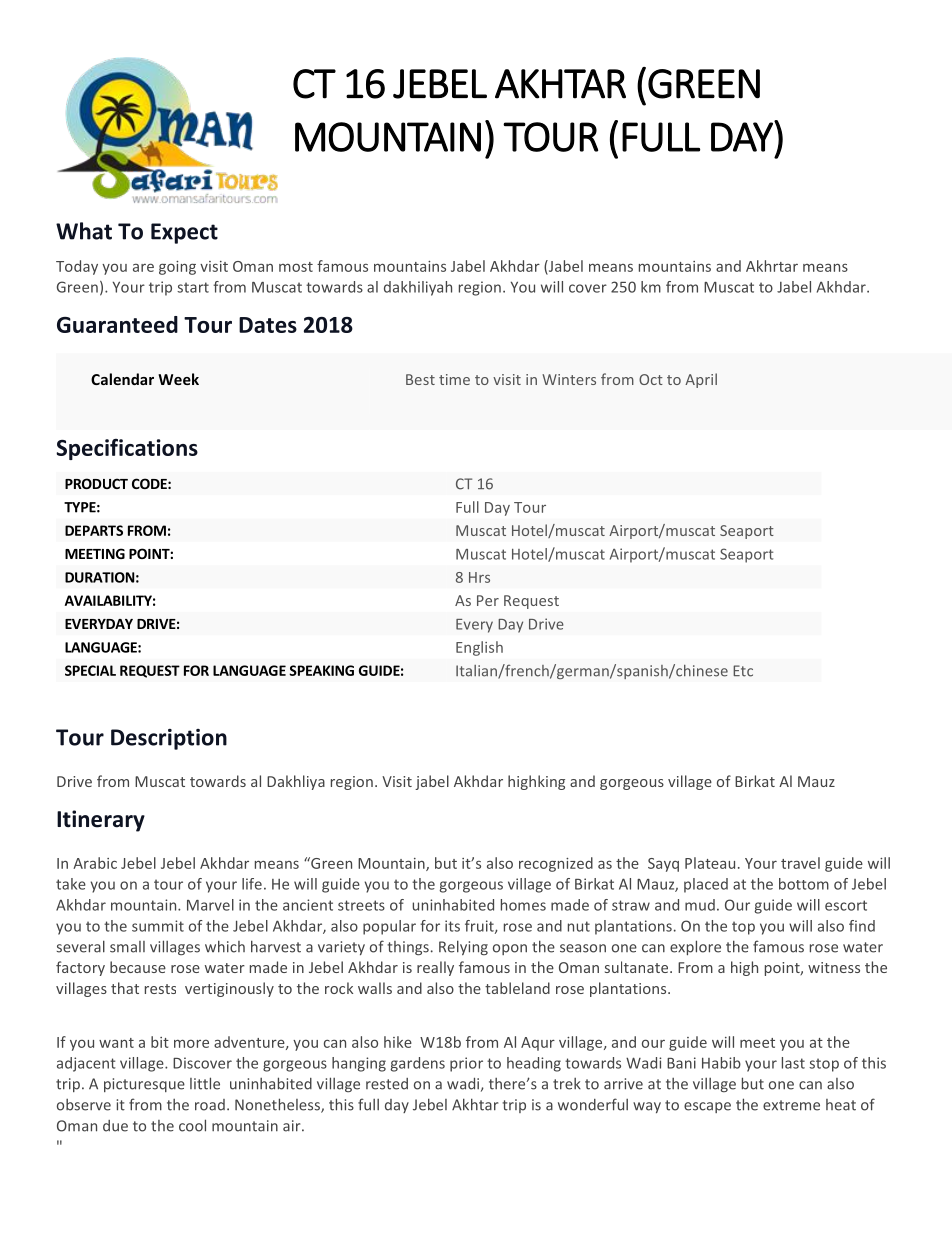  Describe the element at coordinates (296, 267) in the document. I see `most` at that location.
